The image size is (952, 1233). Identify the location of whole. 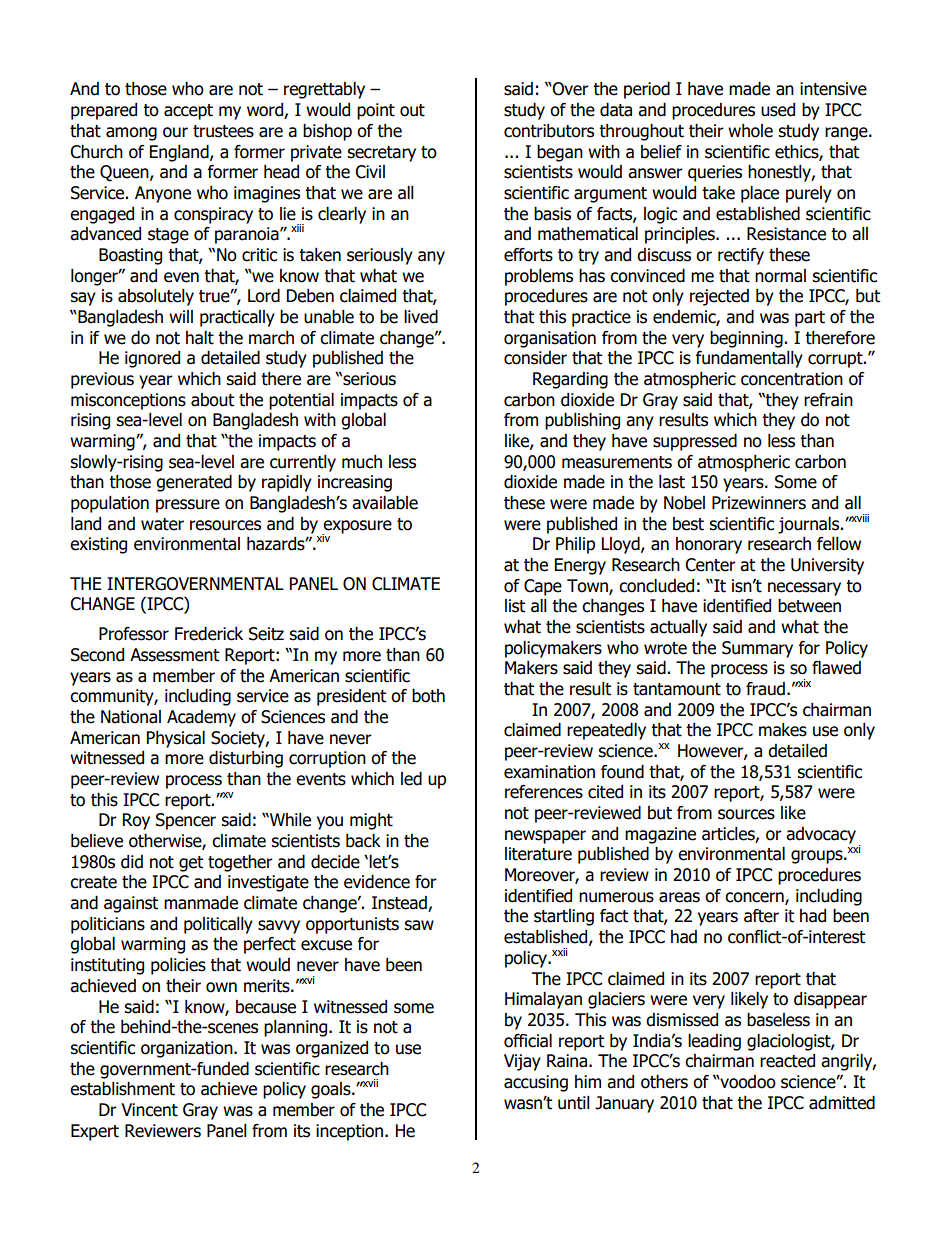
(750, 131).
